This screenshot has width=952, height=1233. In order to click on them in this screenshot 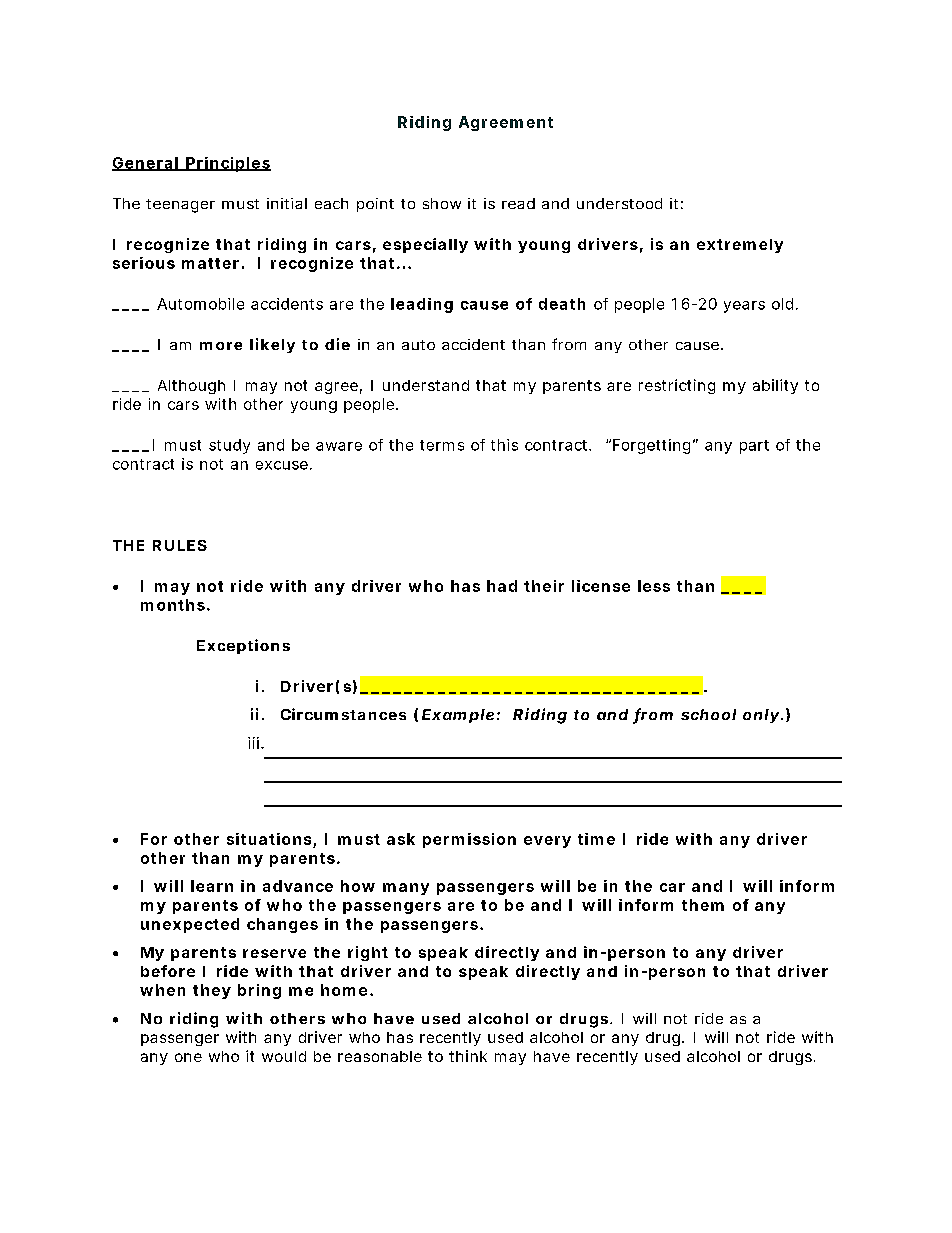, I will do `click(703, 905)`.
